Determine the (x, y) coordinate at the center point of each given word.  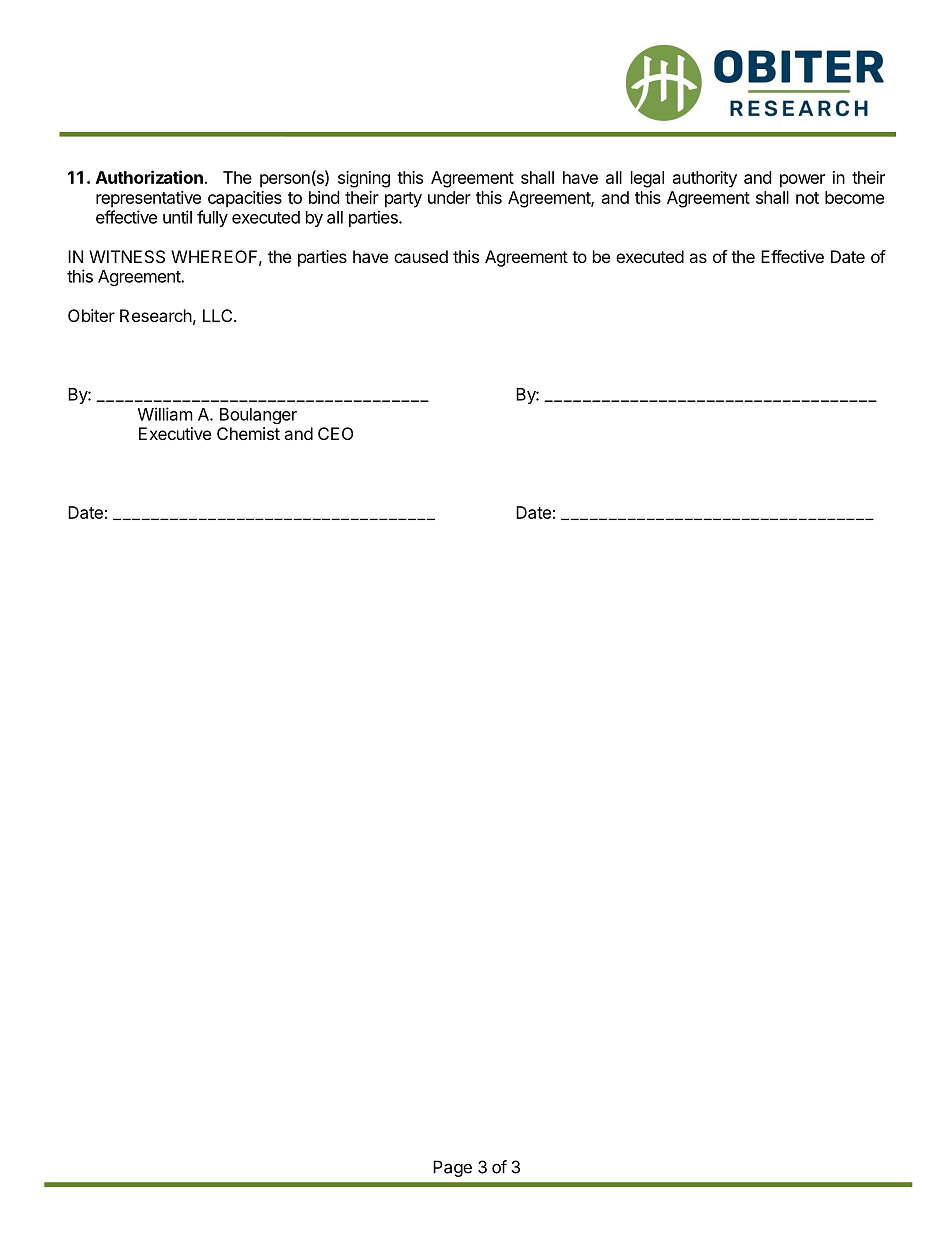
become (854, 197)
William (165, 414)
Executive (175, 433)
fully (212, 218)
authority (705, 179)
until (177, 217)
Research (156, 315)
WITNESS (127, 256)
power (802, 181)
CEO (335, 433)
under (449, 197)
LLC (219, 315)
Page (452, 1168)
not (807, 198)
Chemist (248, 433)
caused (421, 256)
